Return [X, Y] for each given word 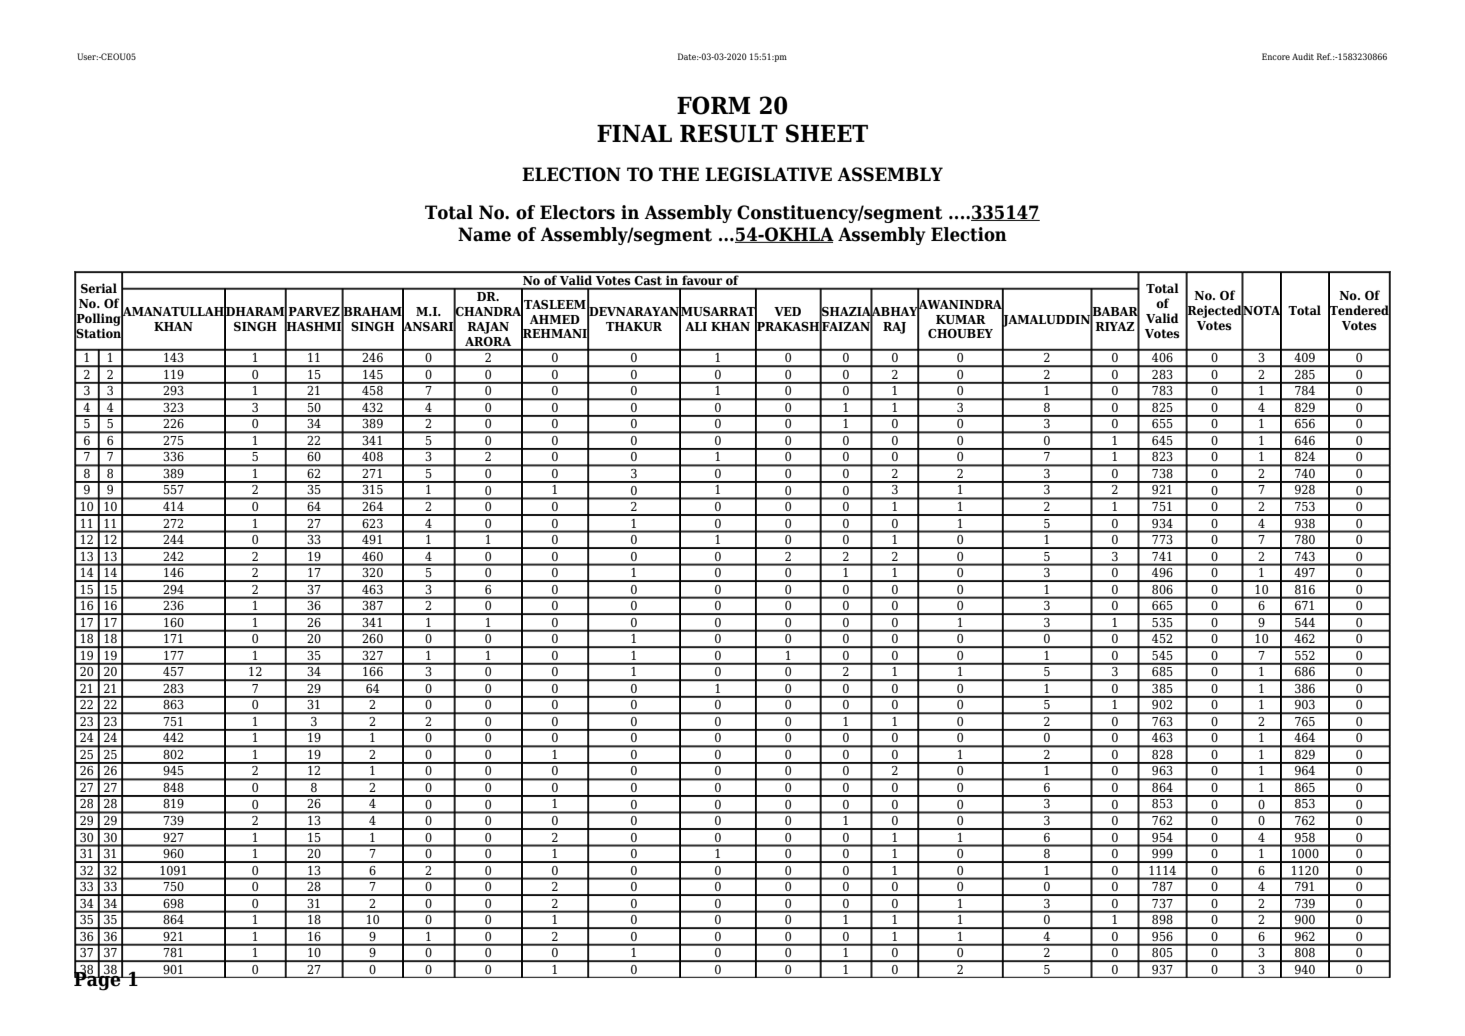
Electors [577, 212]
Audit [1303, 56]
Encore [1276, 56]
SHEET [827, 133]
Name [484, 234]
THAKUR [634, 326]
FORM [714, 105]
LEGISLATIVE [768, 174]
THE [679, 174]
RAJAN [488, 328]
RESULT [729, 133]
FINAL [634, 133]
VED [787, 311]
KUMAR [961, 319]
